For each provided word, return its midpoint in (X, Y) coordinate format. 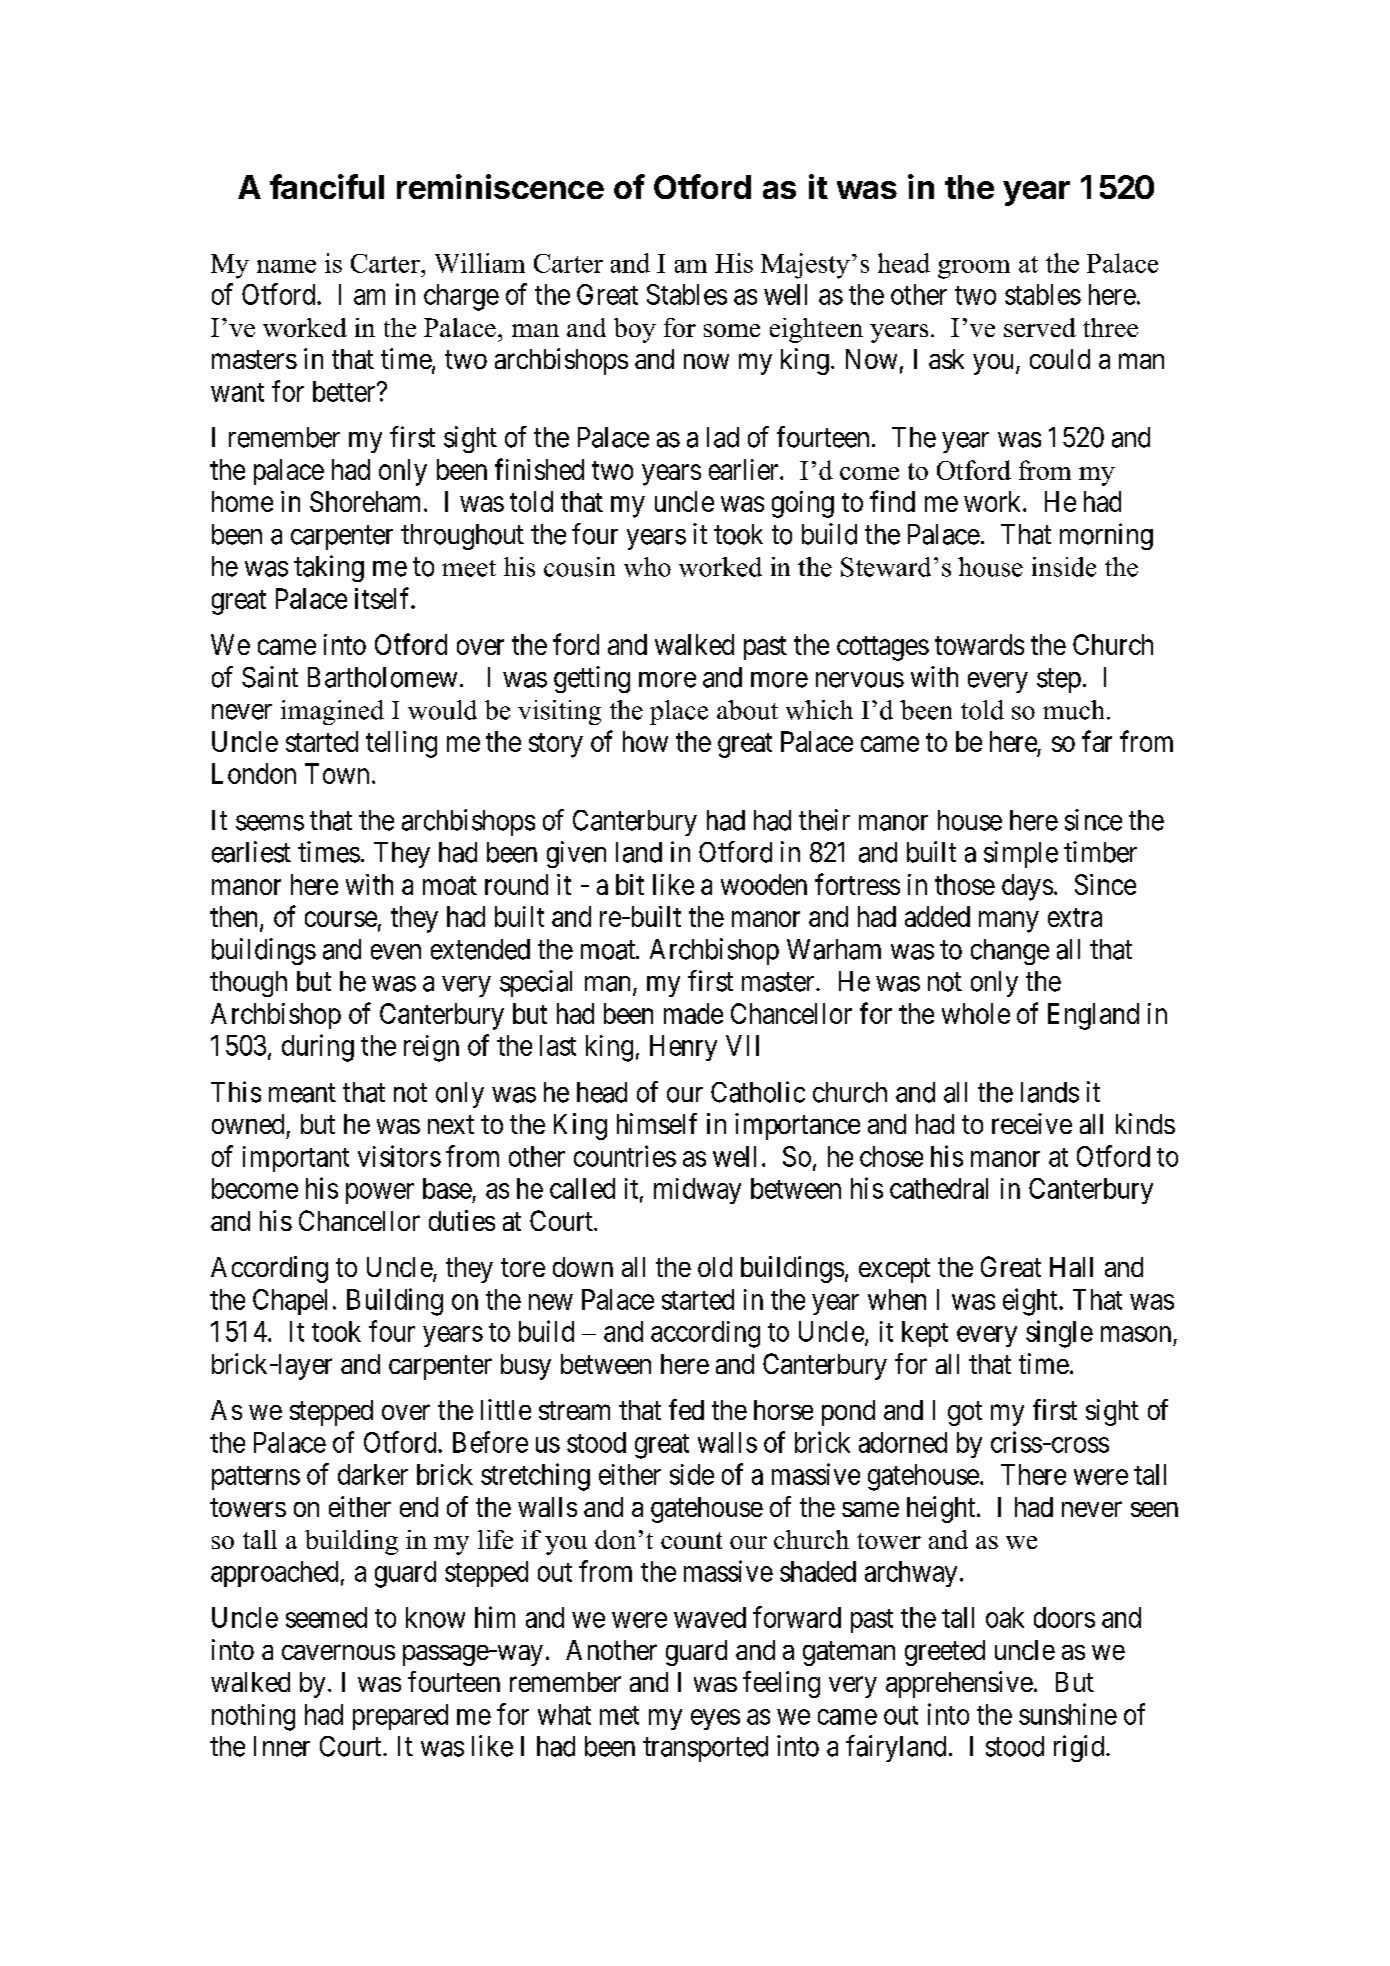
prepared (400, 1717)
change (1010, 952)
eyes (715, 1719)
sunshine (1068, 1714)
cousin (579, 567)
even (396, 952)
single (1059, 1334)
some (732, 330)
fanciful (327, 186)
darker (373, 1474)
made (693, 1013)
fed (686, 1409)
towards (979, 644)
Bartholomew (382, 677)
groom (974, 269)
